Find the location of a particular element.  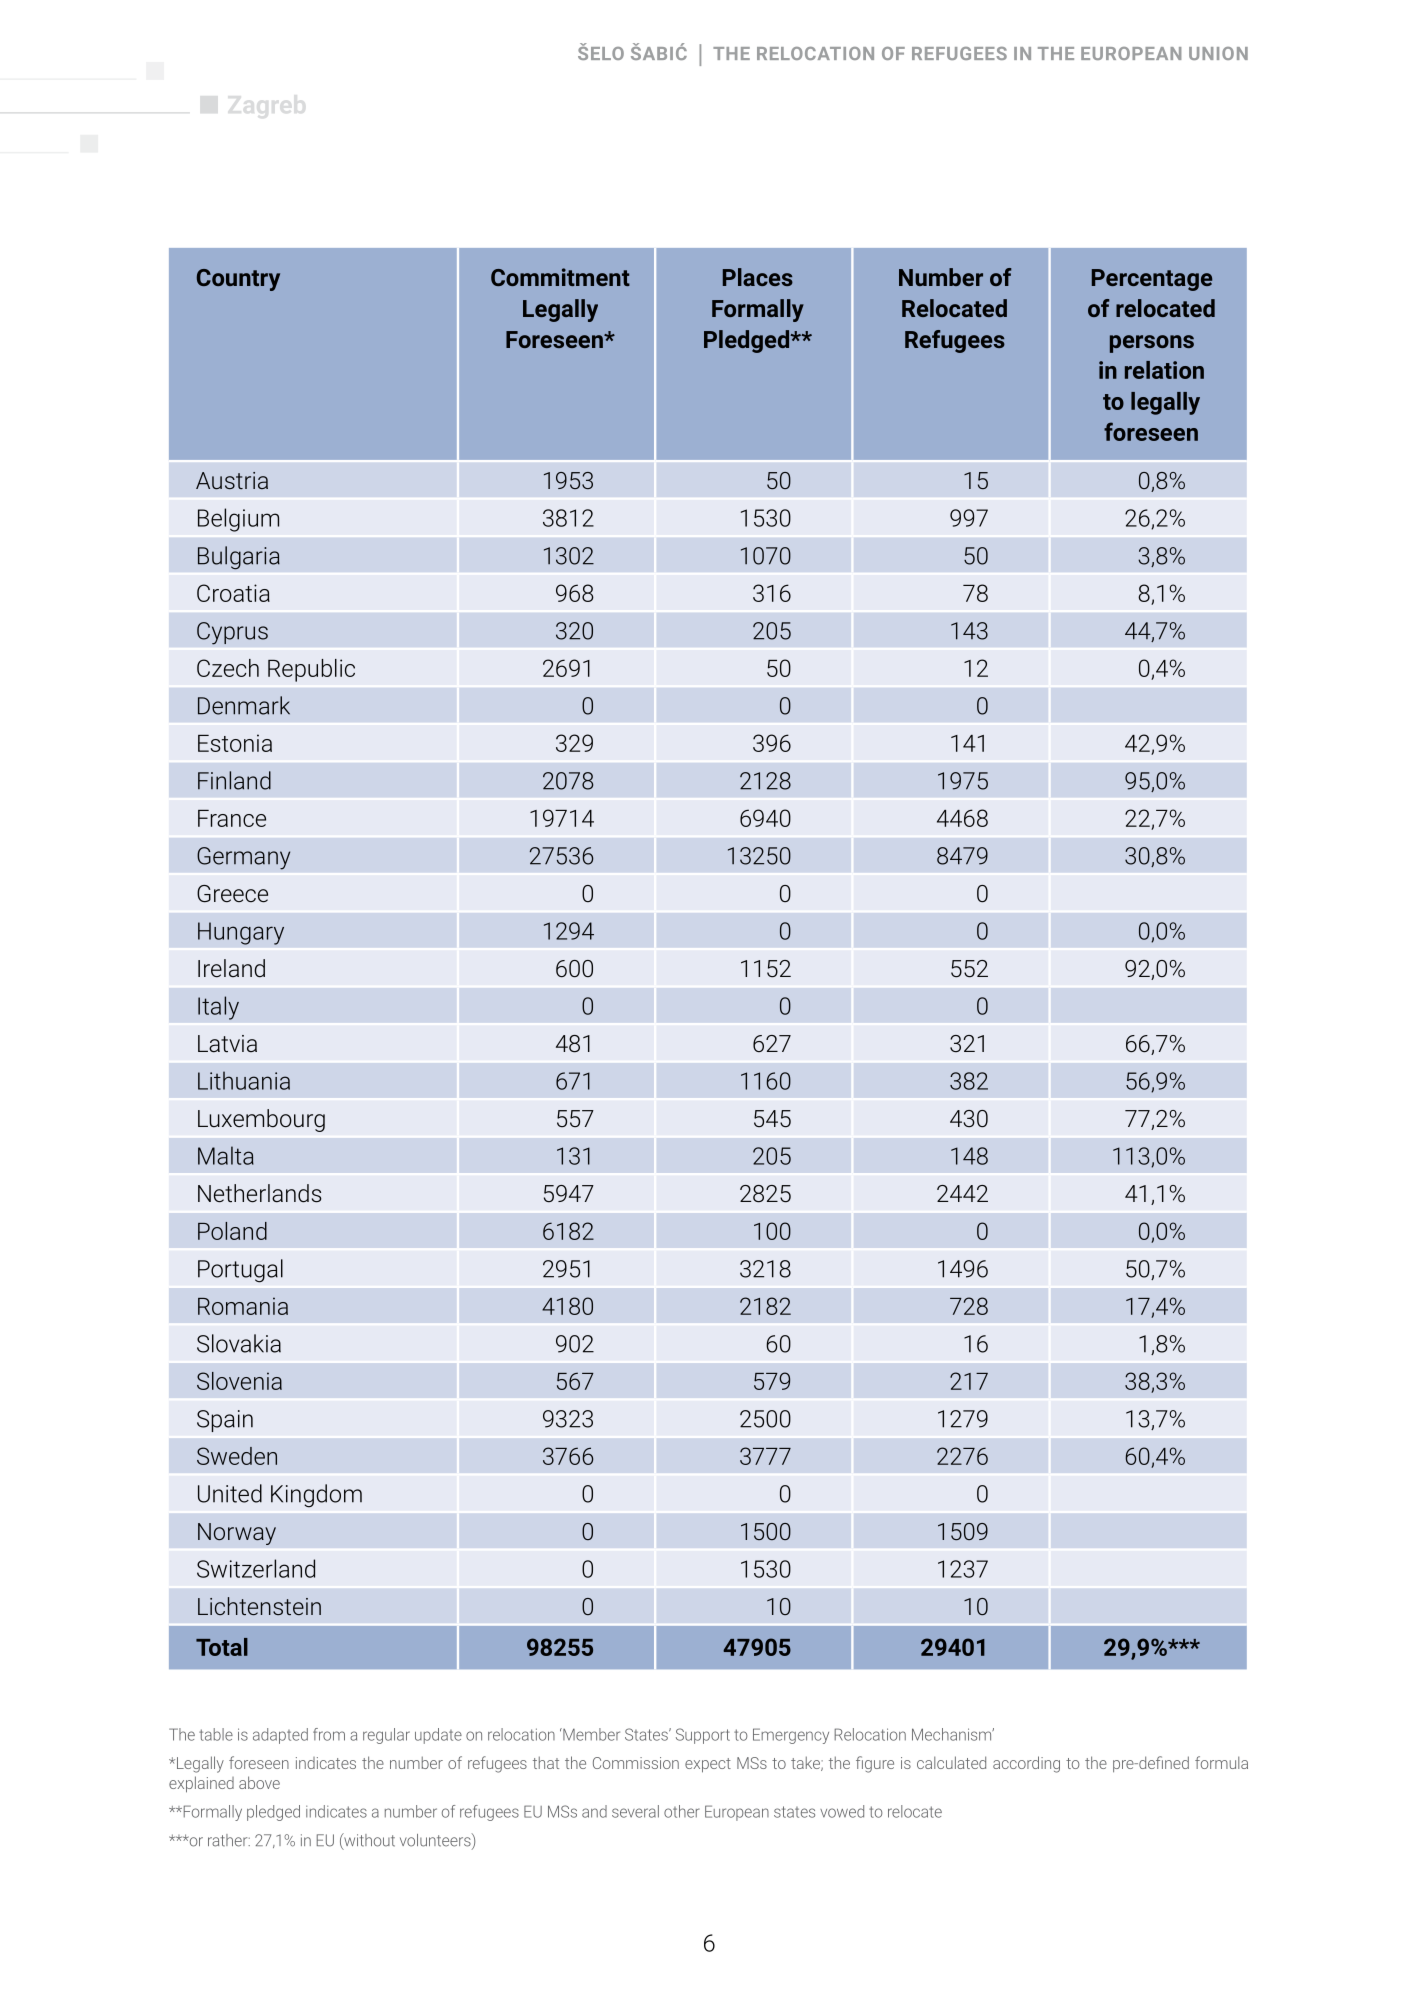

Union is located at coordinates (1218, 53).
